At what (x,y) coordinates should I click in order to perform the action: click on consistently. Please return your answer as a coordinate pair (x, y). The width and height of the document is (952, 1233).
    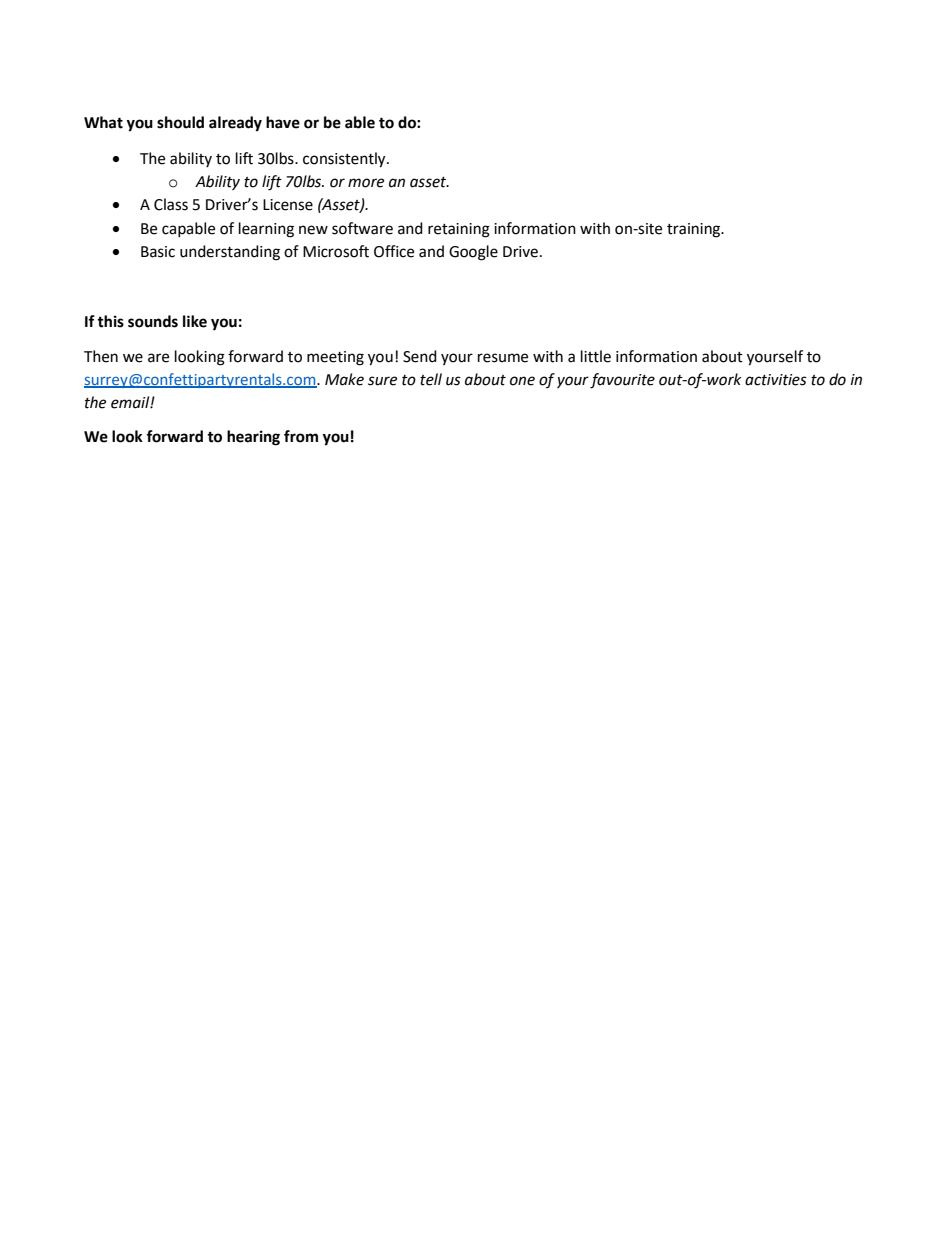
    Looking at the image, I should click on (345, 160).
